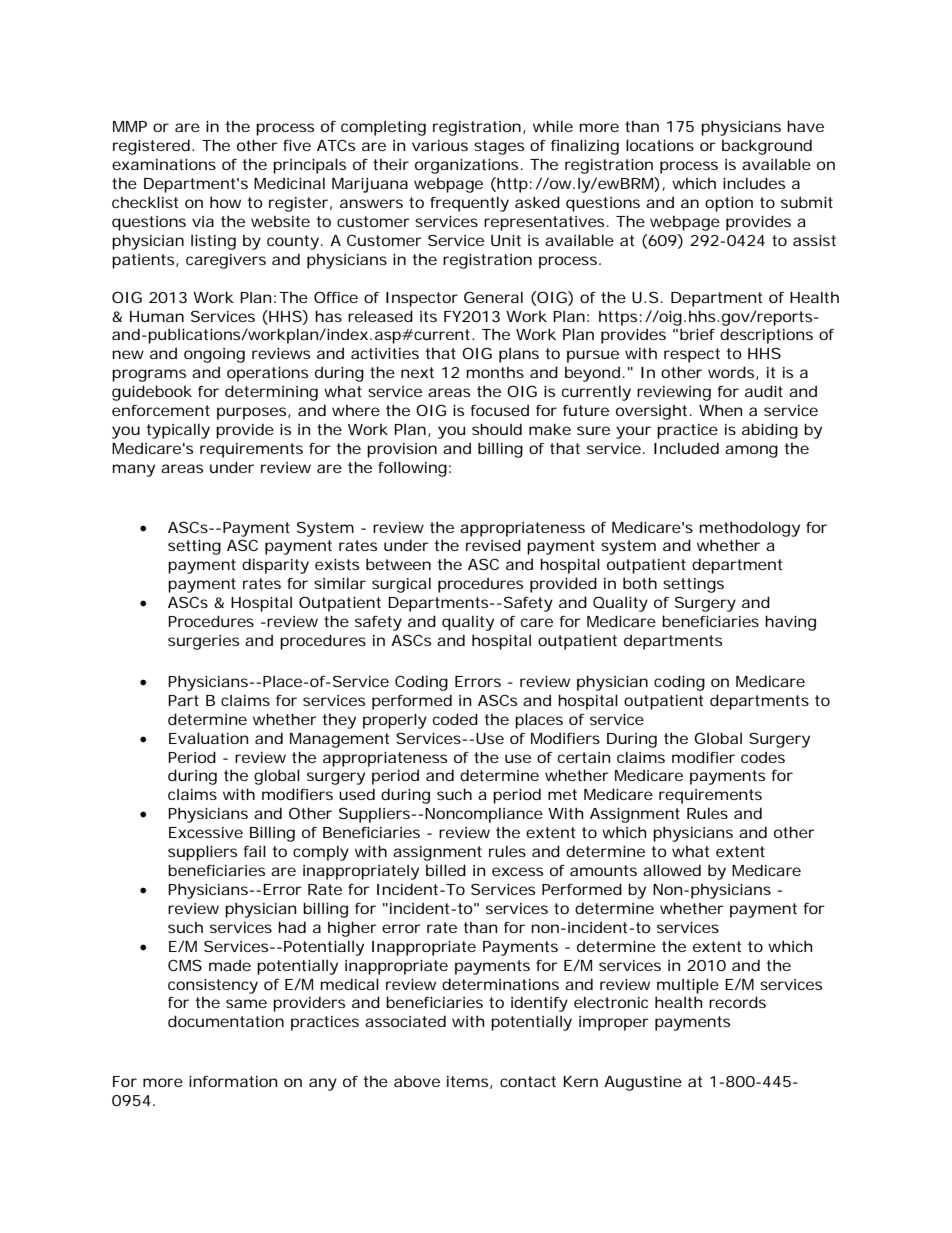 This document has height=1233, width=952. Describe the element at coordinates (469, 166) in the document. I see `organizations` at that location.
